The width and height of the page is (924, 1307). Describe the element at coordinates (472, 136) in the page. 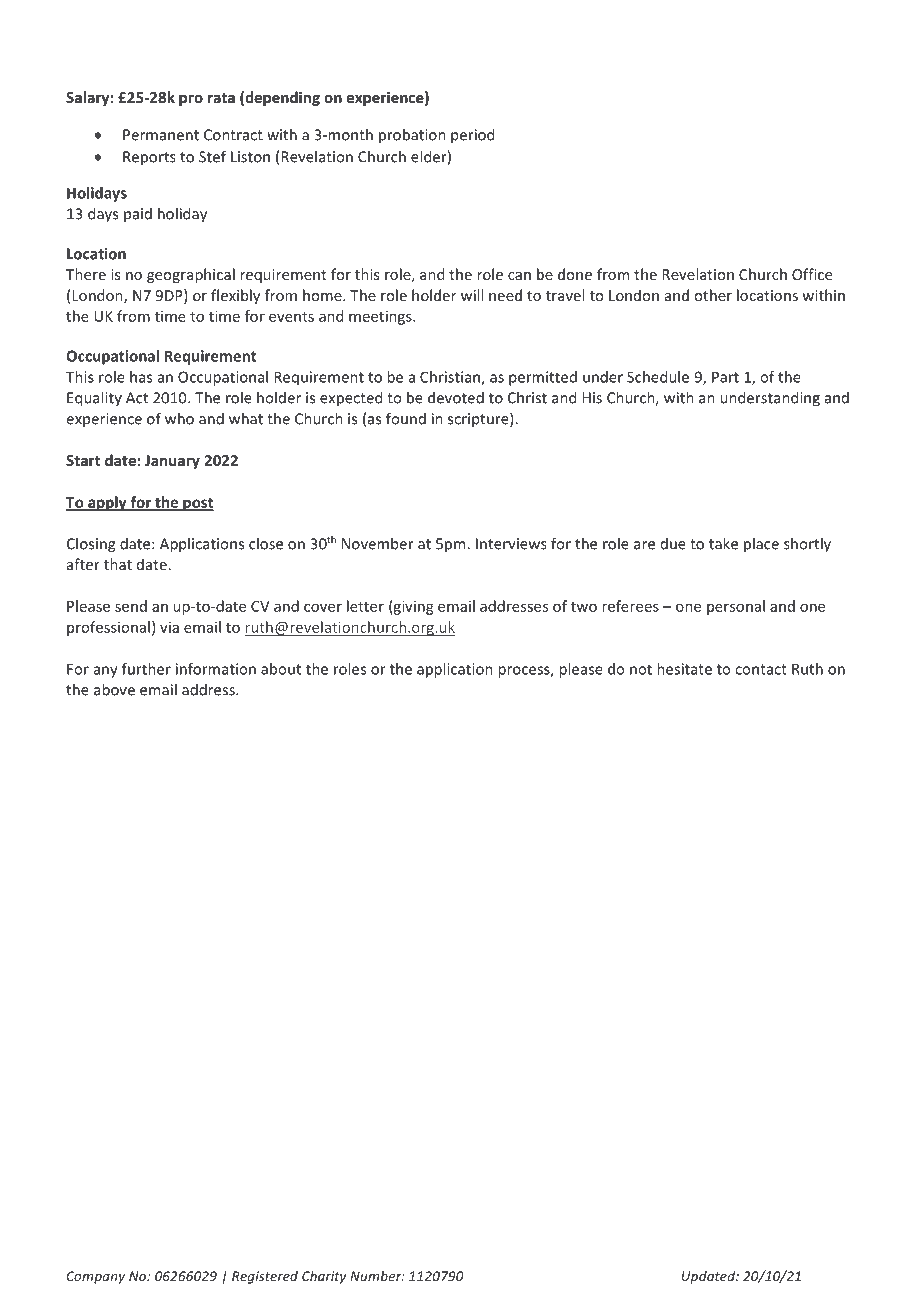

I see `period` at that location.
